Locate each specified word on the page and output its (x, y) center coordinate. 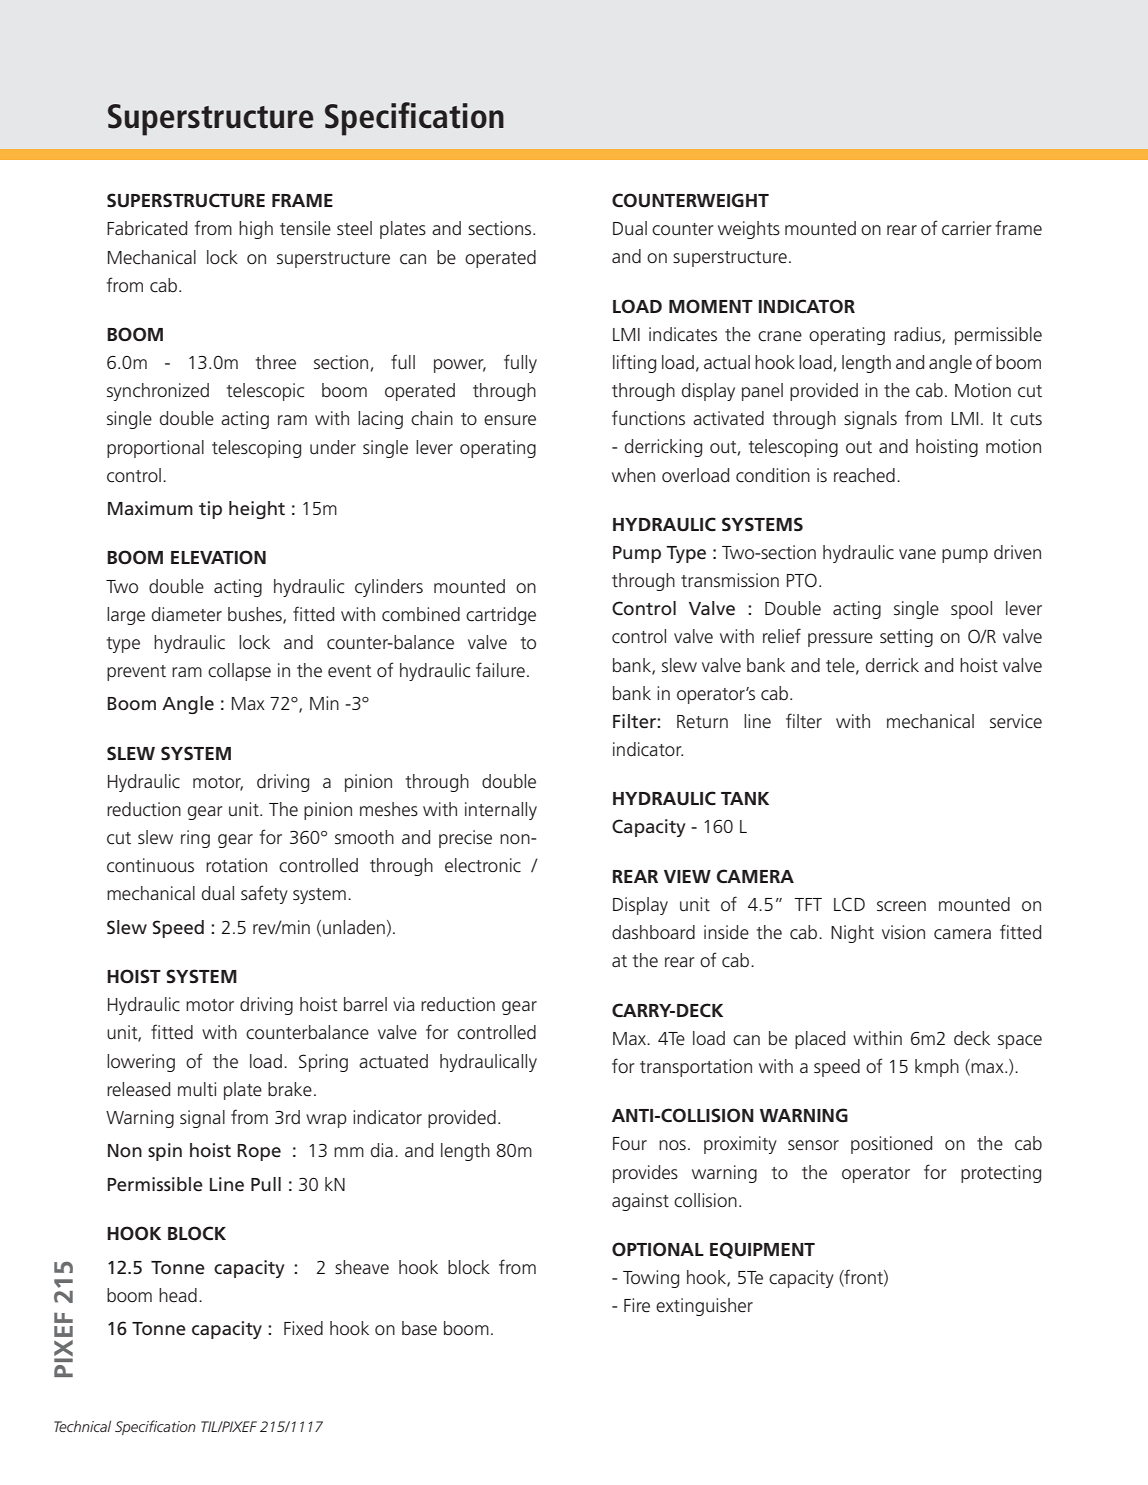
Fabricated (147, 228)
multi (197, 1089)
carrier (967, 228)
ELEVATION (218, 557)
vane (917, 554)
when (633, 475)
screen (901, 906)
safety (264, 894)
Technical (82, 1426)
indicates (683, 334)
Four (630, 1143)
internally (501, 811)
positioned (891, 1145)
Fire (637, 1305)
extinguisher (704, 1307)
